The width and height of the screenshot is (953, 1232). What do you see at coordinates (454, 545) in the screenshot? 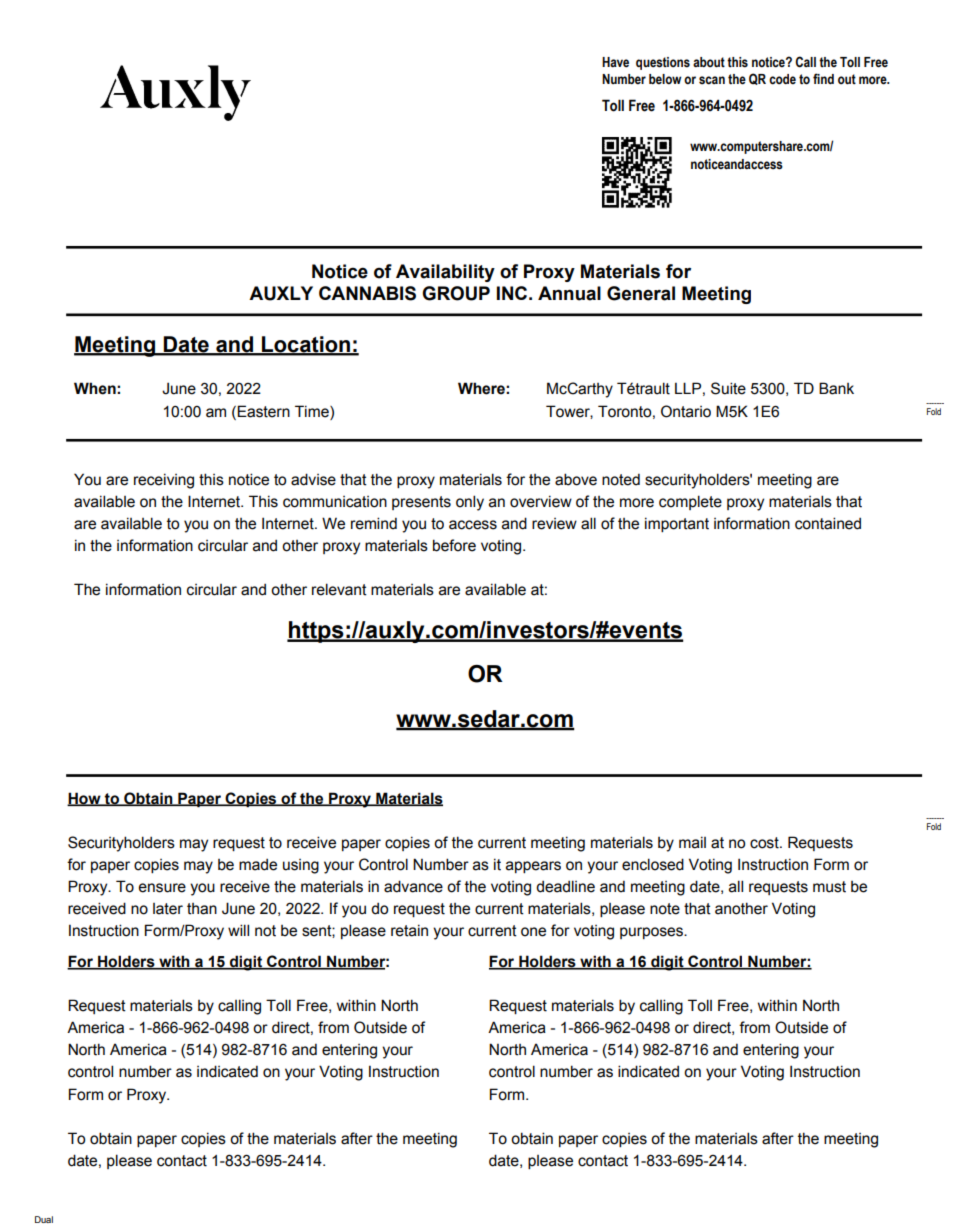
I see `before` at bounding box center [454, 545].
